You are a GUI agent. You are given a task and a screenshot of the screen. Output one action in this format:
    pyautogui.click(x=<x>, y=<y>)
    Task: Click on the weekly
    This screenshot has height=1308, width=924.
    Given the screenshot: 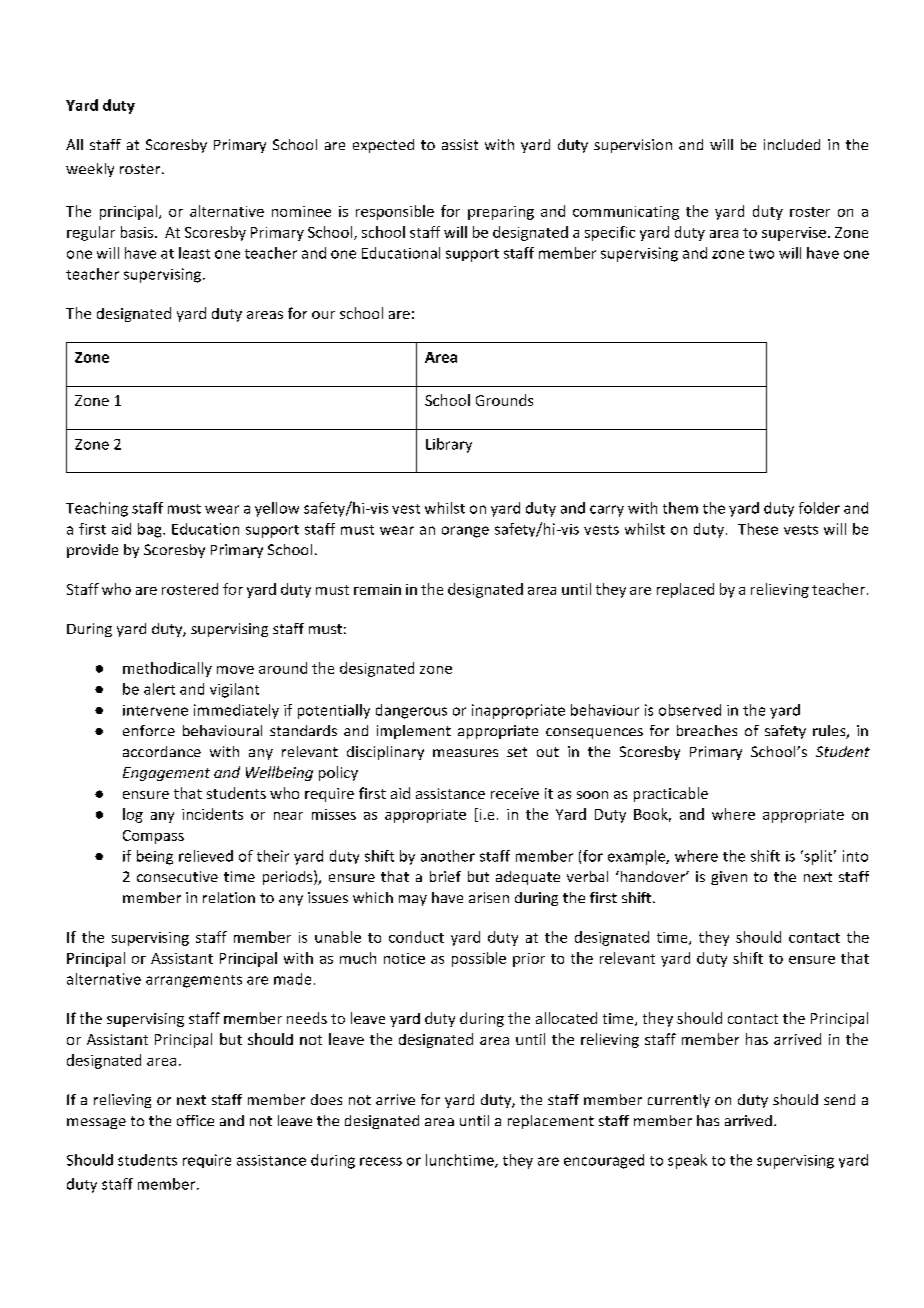 What is the action you would take?
    pyautogui.click(x=90, y=170)
